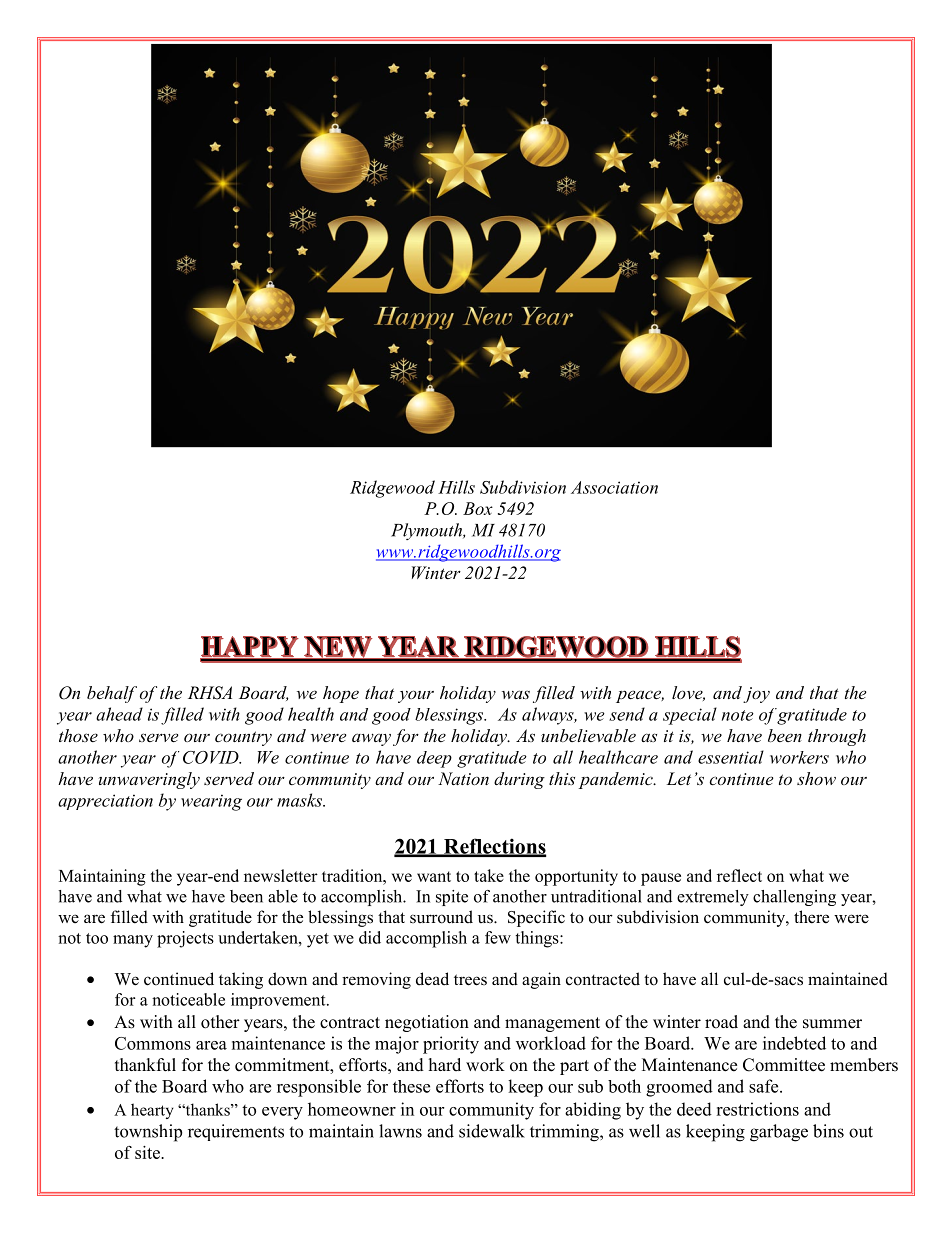  What do you see at coordinates (441, 917) in the screenshot?
I see `surround` at bounding box center [441, 917].
